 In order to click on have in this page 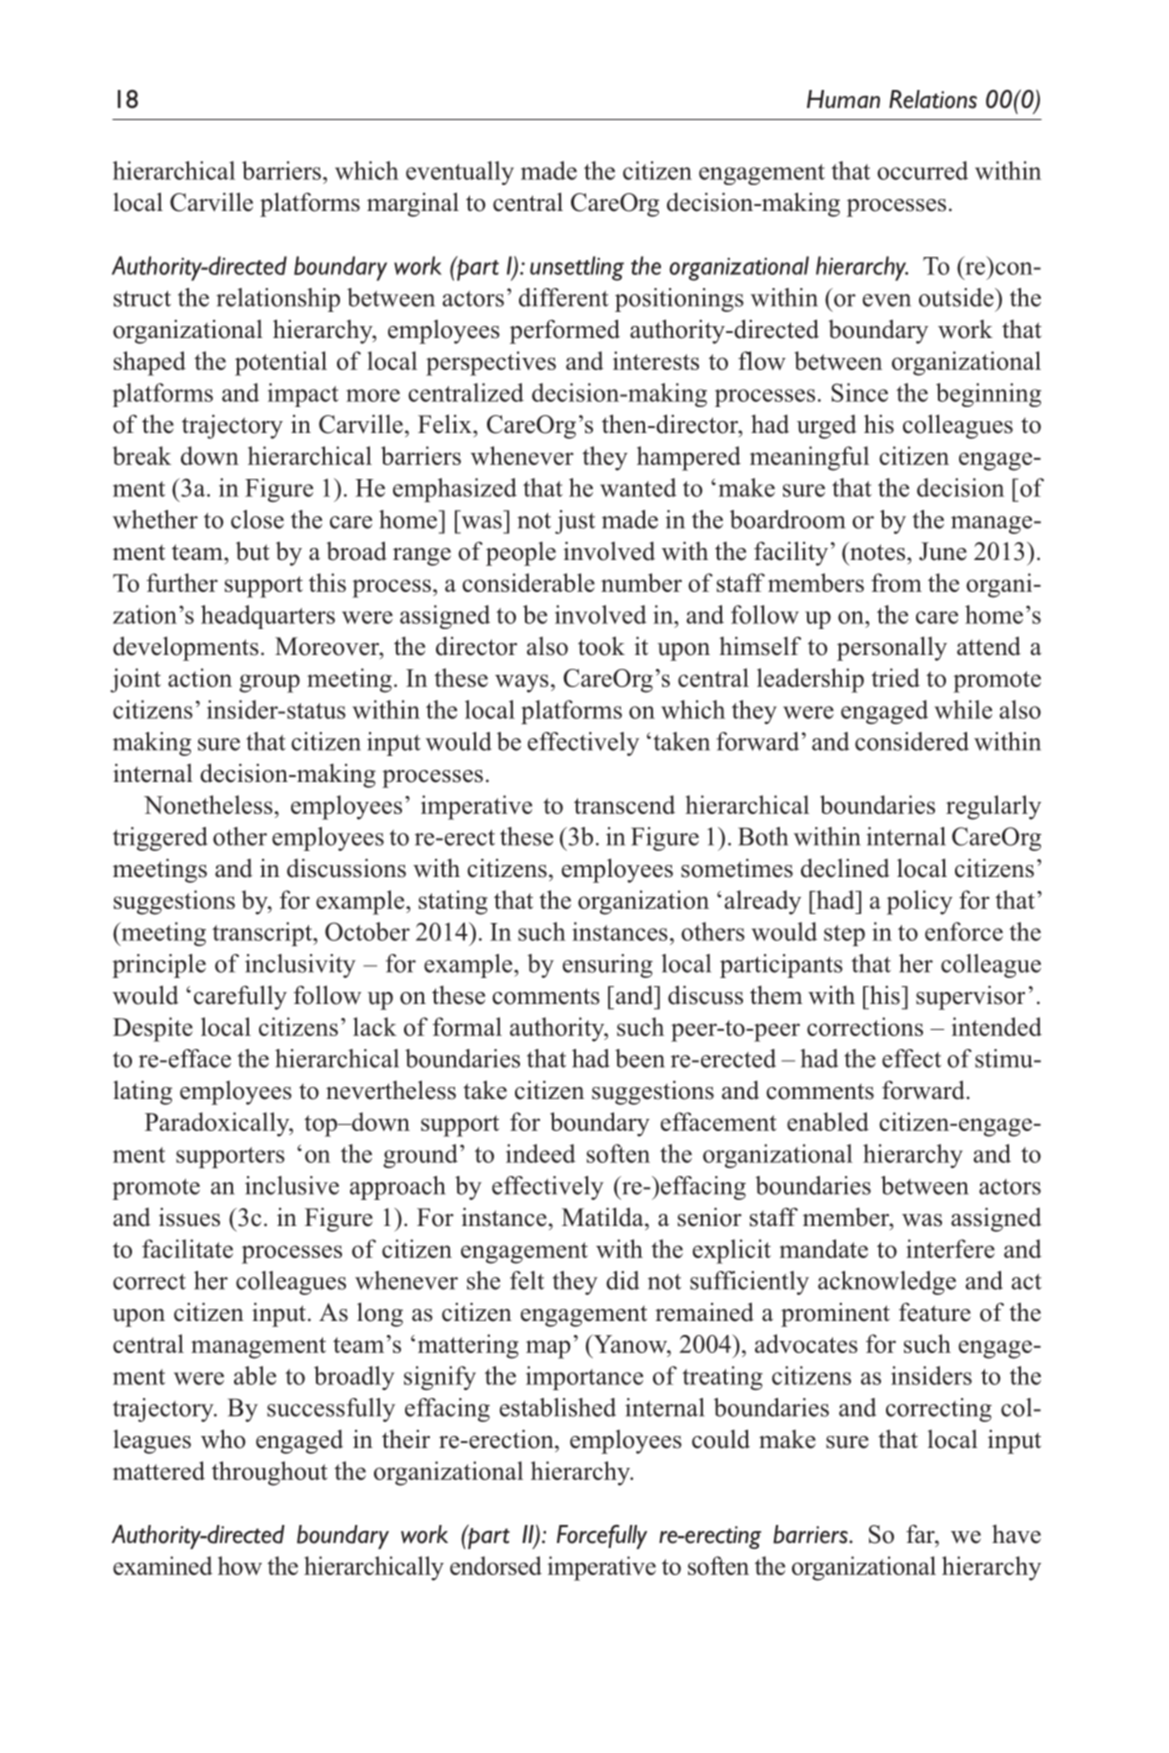, I will do `click(1016, 1534)`.
